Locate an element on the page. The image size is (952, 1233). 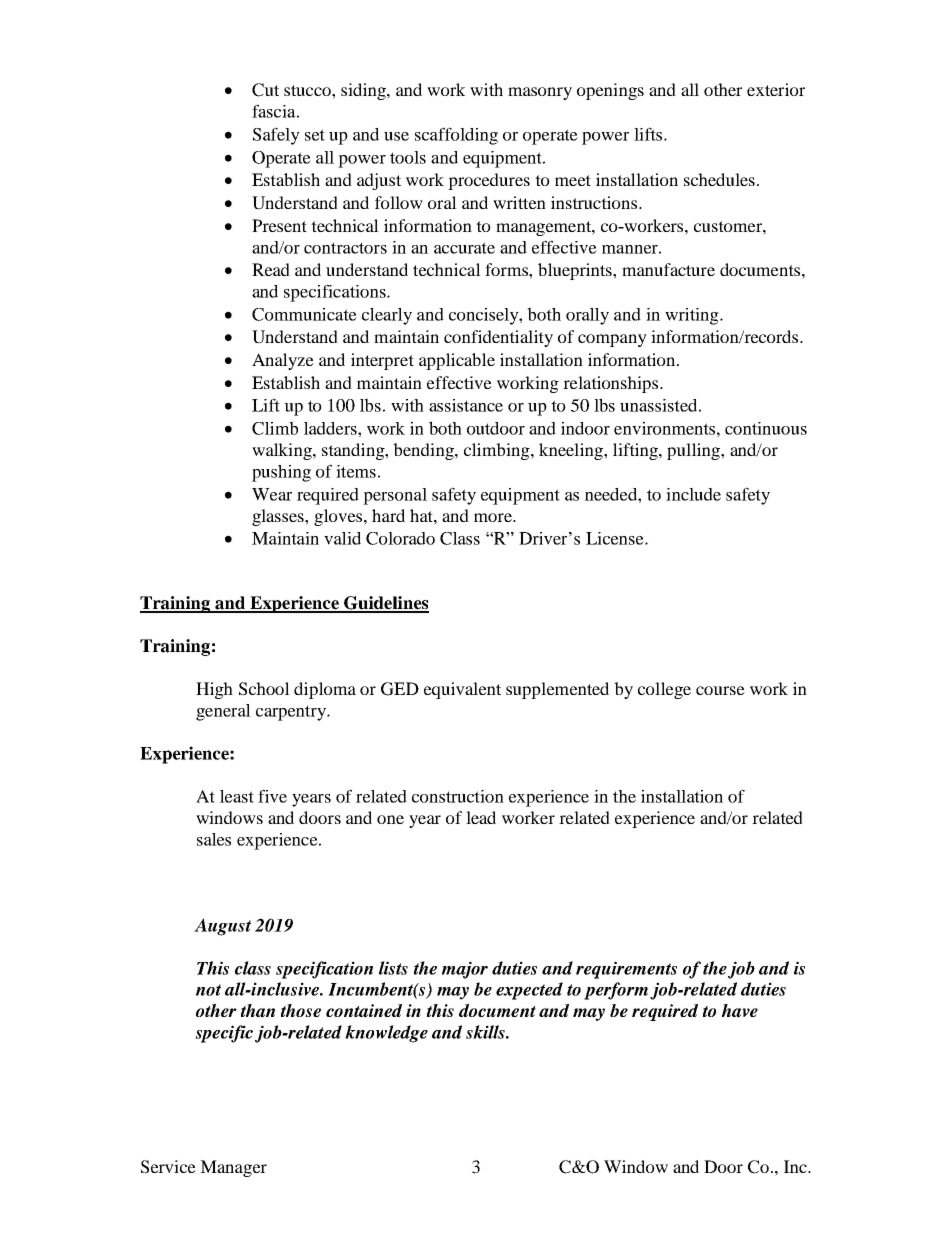
major is located at coordinates (465, 970).
